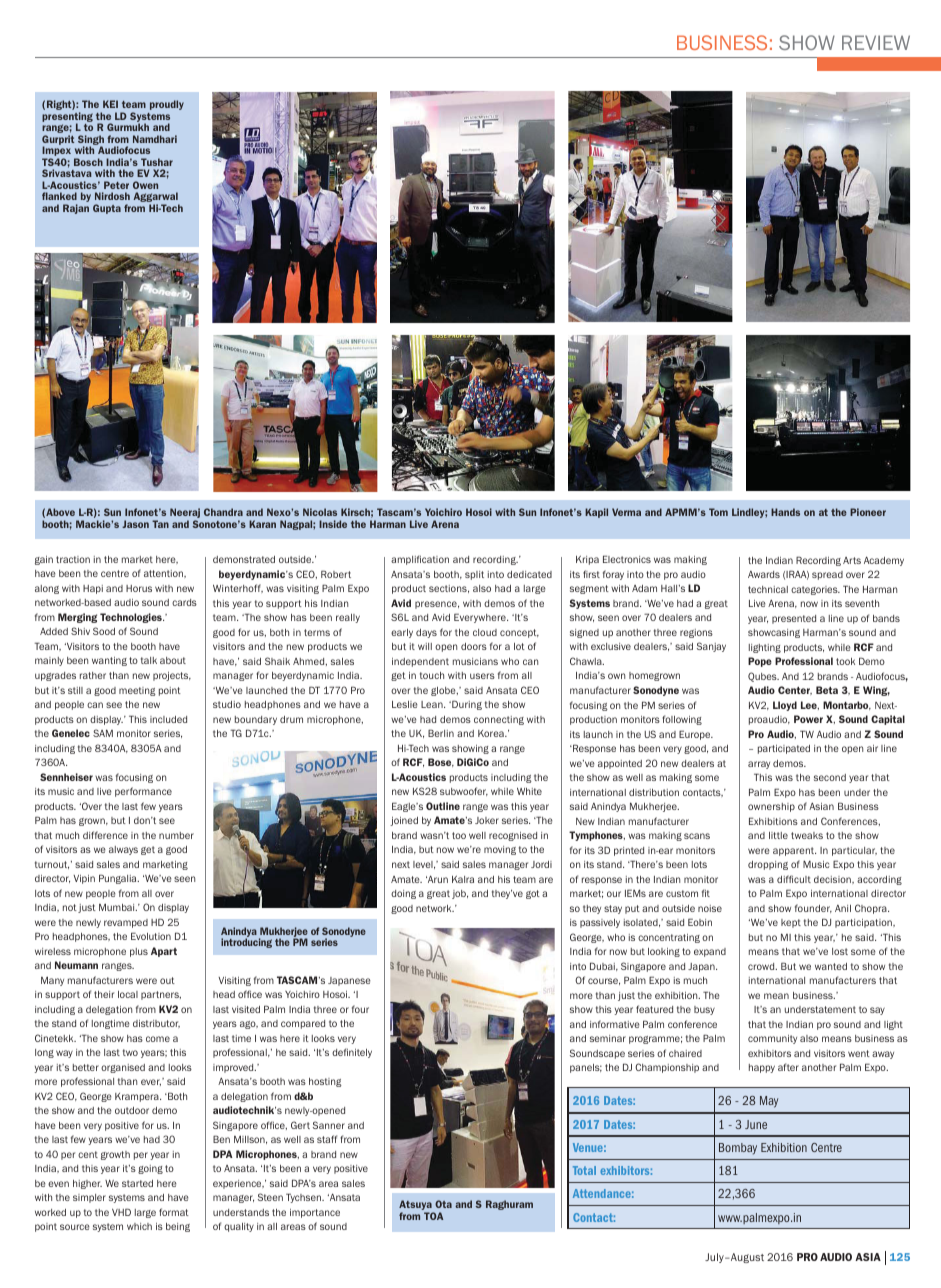 The width and height of the document is (941, 1288). What do you see at coordinates (137, 1183) in the document?
I see `started` at bounding box center [137, 1183].
